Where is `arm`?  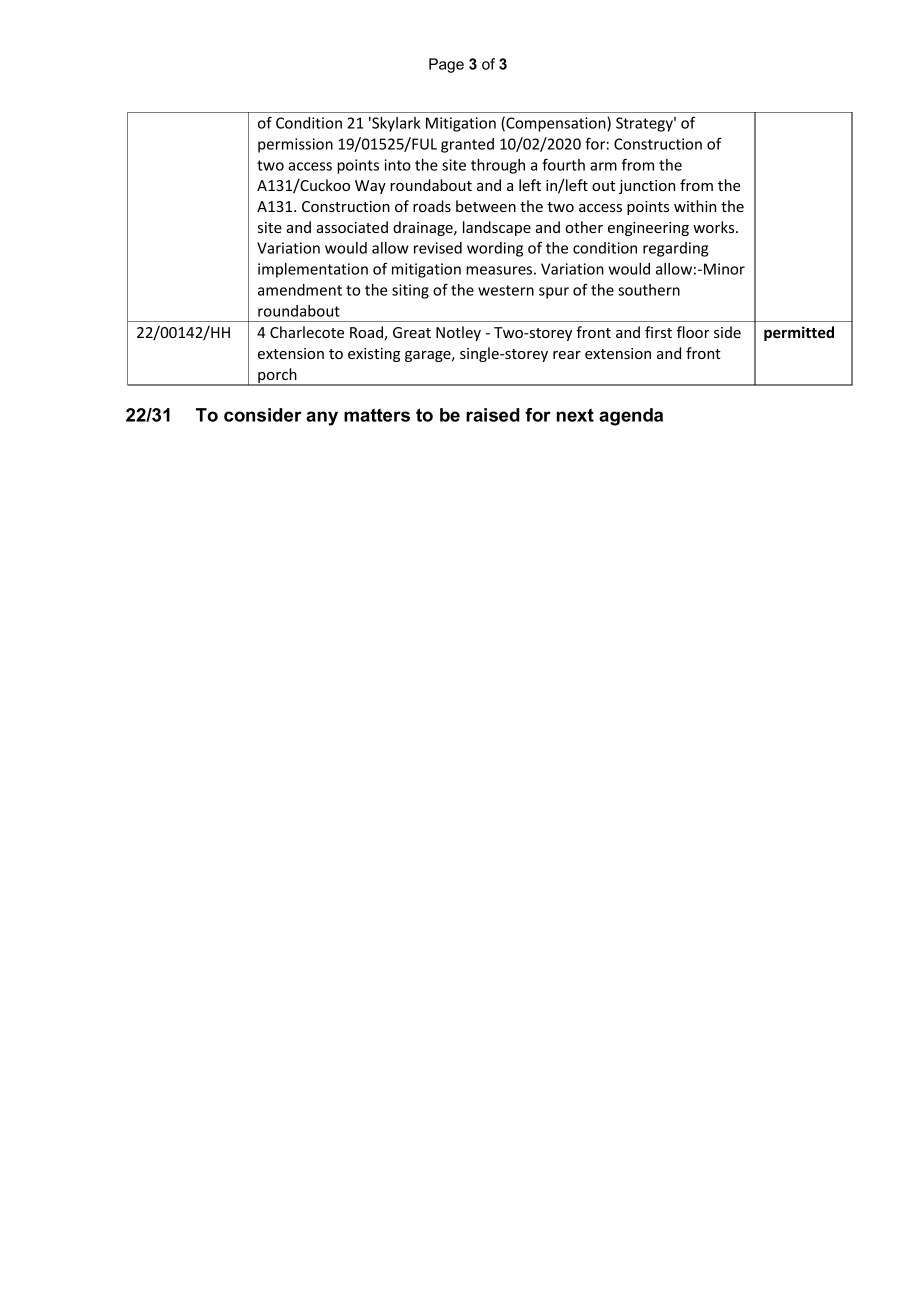 arm is located at coordinates (603, 166).
